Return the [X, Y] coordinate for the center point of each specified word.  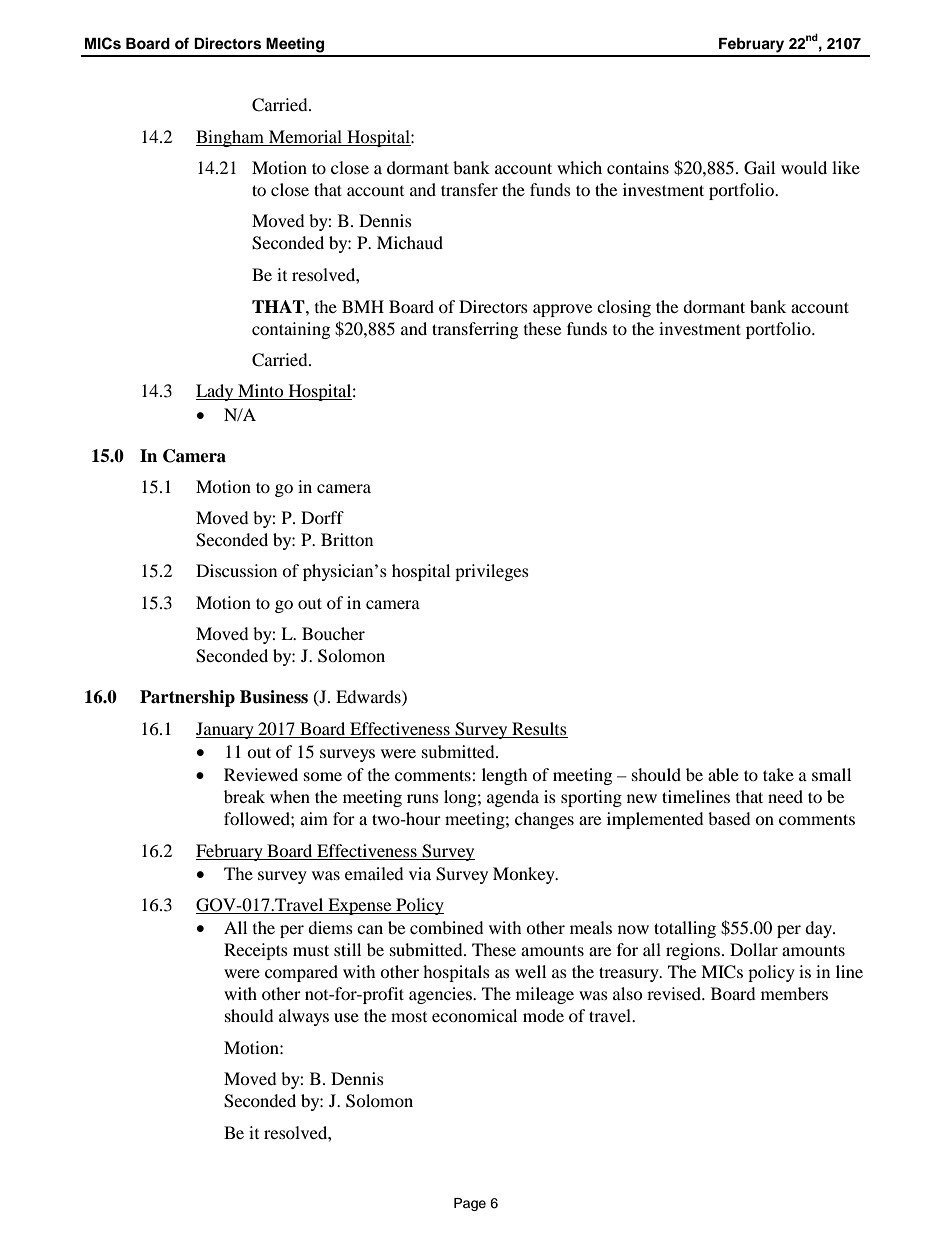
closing [624, 308]
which [579, 167]
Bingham [231, 138]
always [304, 1017]
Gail [759, 168]
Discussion [236, 570]
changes [544, 820]
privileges [492, 572]
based [729, 818]
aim [314, 818]
